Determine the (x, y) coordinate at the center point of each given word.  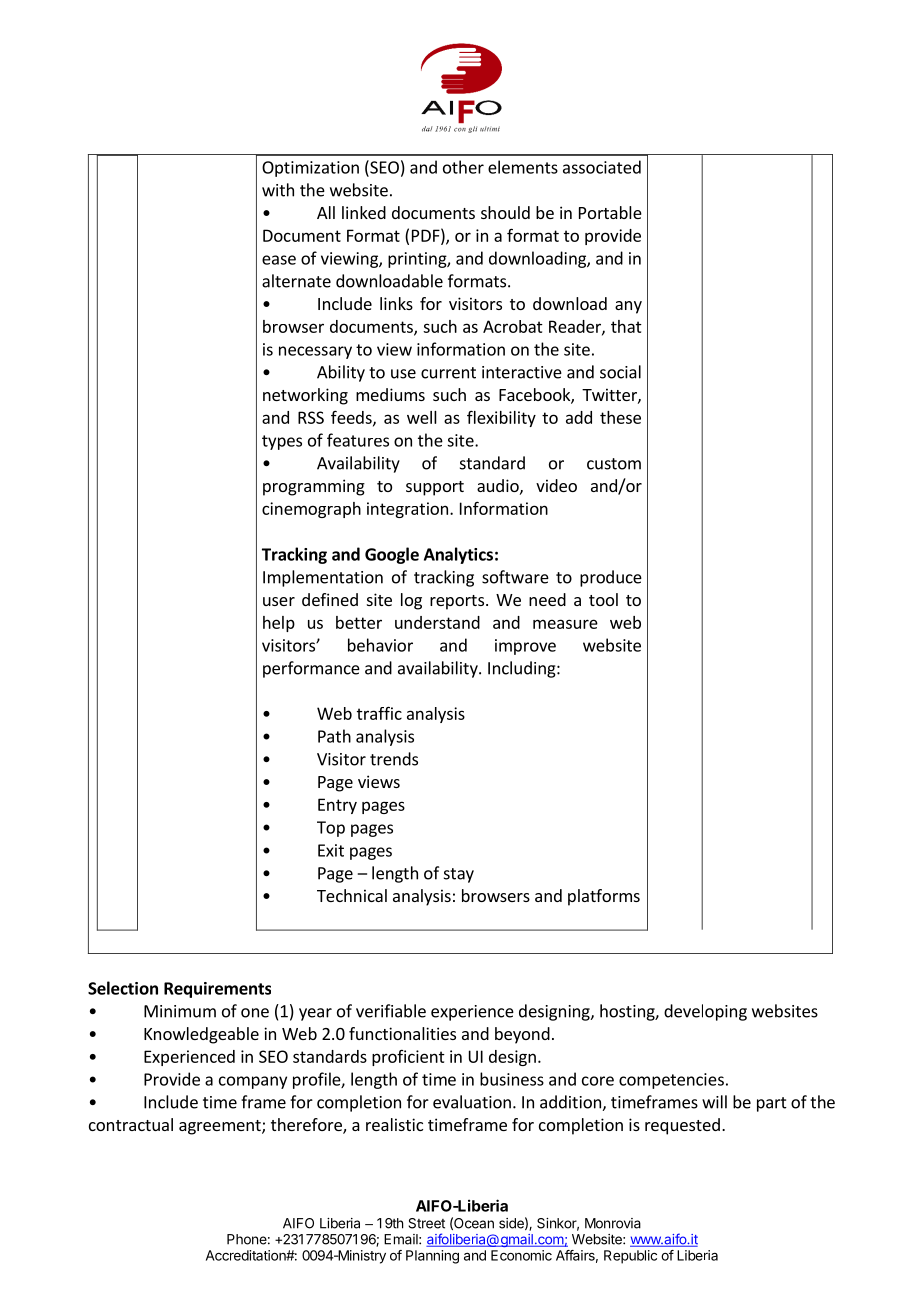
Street (426, 1223)
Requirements (217, 990)
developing (705, 1012)
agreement (221, 1127)
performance (311, 669)
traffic (379, 713)
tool (603, 599)
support (435, 488)
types (282, 442)
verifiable (391, 1011)
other (463, 167)
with (278, 190)
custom (614, 464)
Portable (610, 212)
